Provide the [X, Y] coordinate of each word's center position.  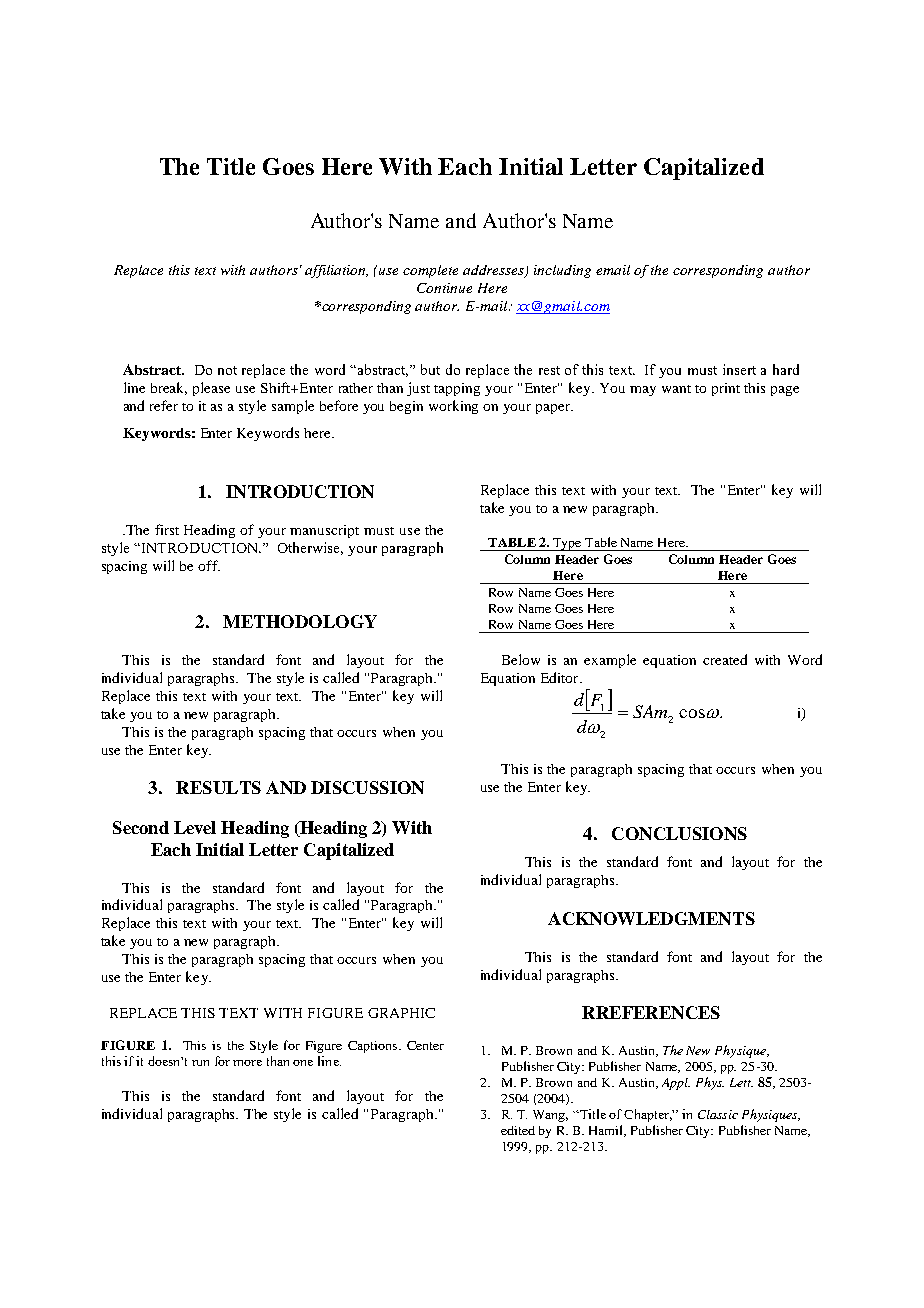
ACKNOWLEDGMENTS [651, 918]
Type [567, 544]
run [200, 1063]
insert [739, 369]
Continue [444, 288]
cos [692, 713]
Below [521, 659]
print [726, 389]
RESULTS [218, 787]
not [227, 370]
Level [195, 827]
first [167, 529]
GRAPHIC [401, 1013]
